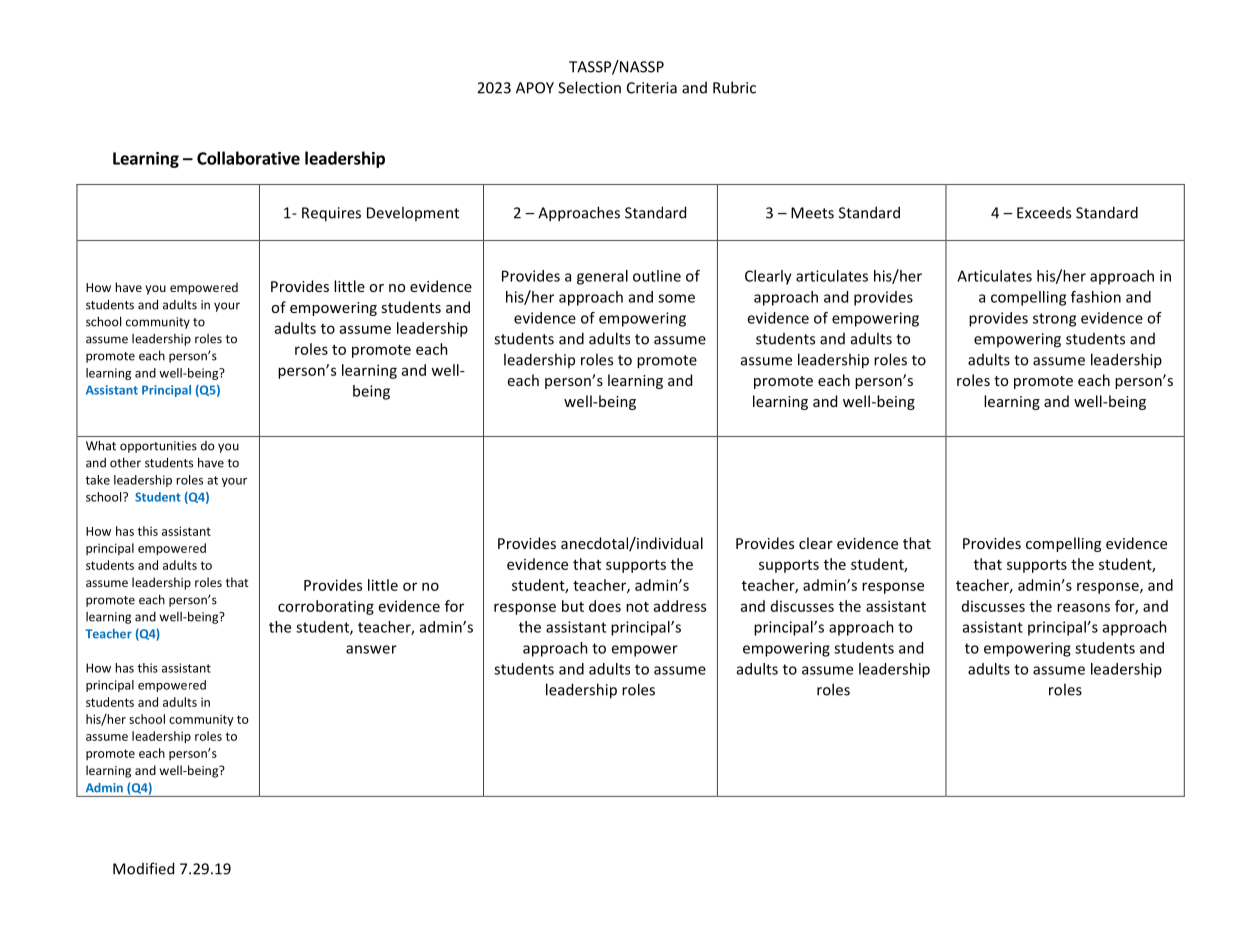 The width and height of the page is (1233, 952). I want to click on answer, so click(371, 649).
